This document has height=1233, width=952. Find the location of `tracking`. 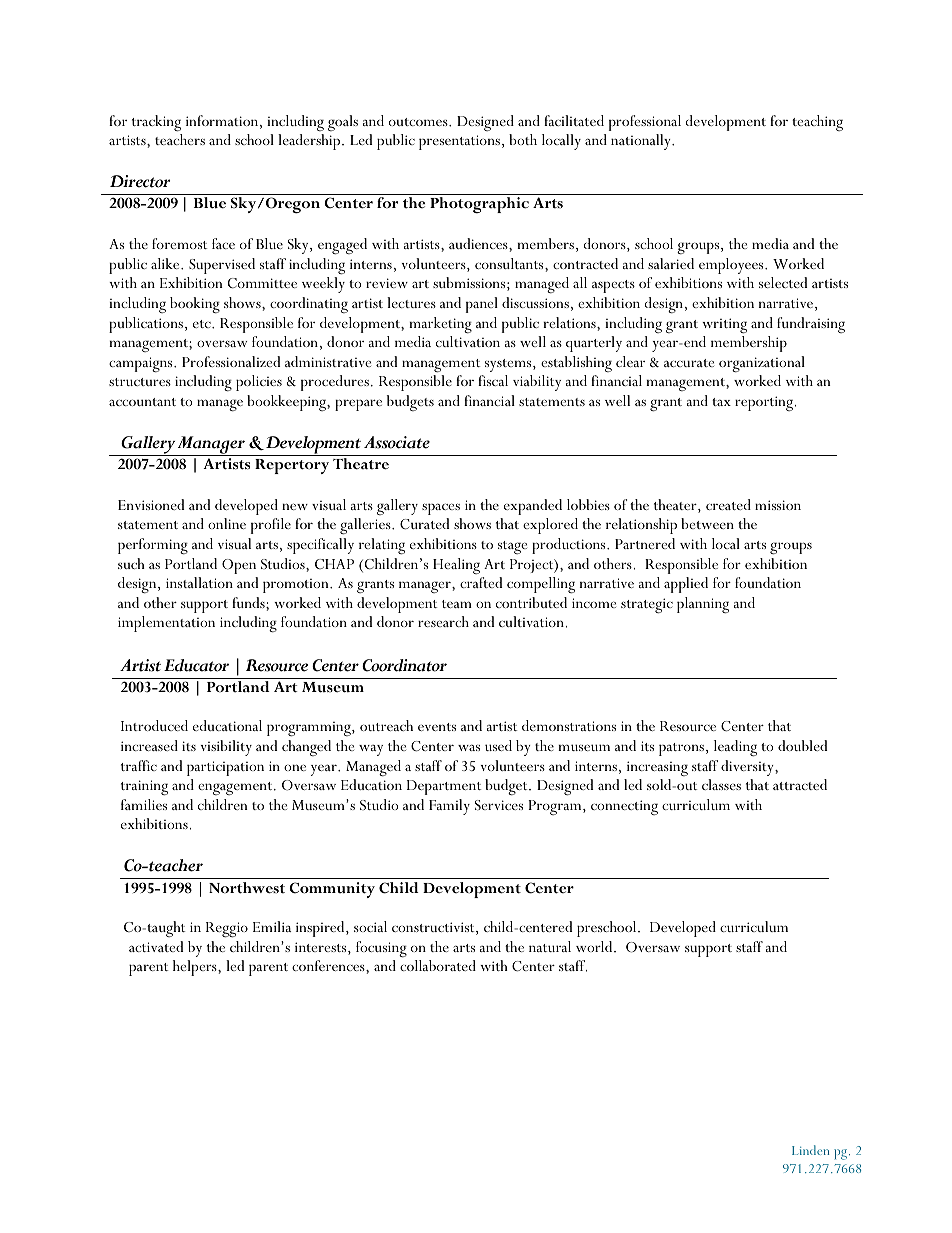

tracking is located at coordinates (156, 123).
